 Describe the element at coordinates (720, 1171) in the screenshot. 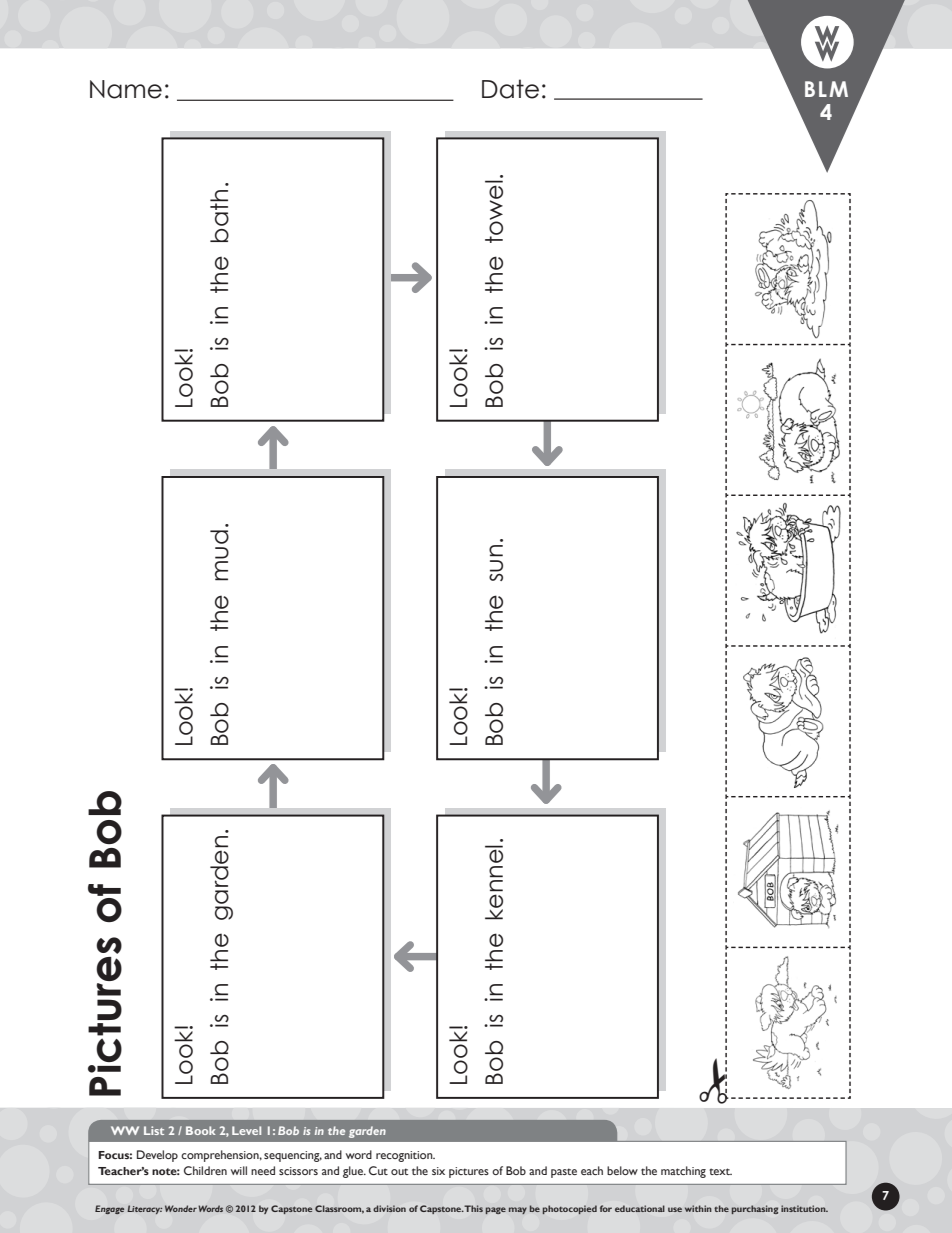

I see `text` at that location.
